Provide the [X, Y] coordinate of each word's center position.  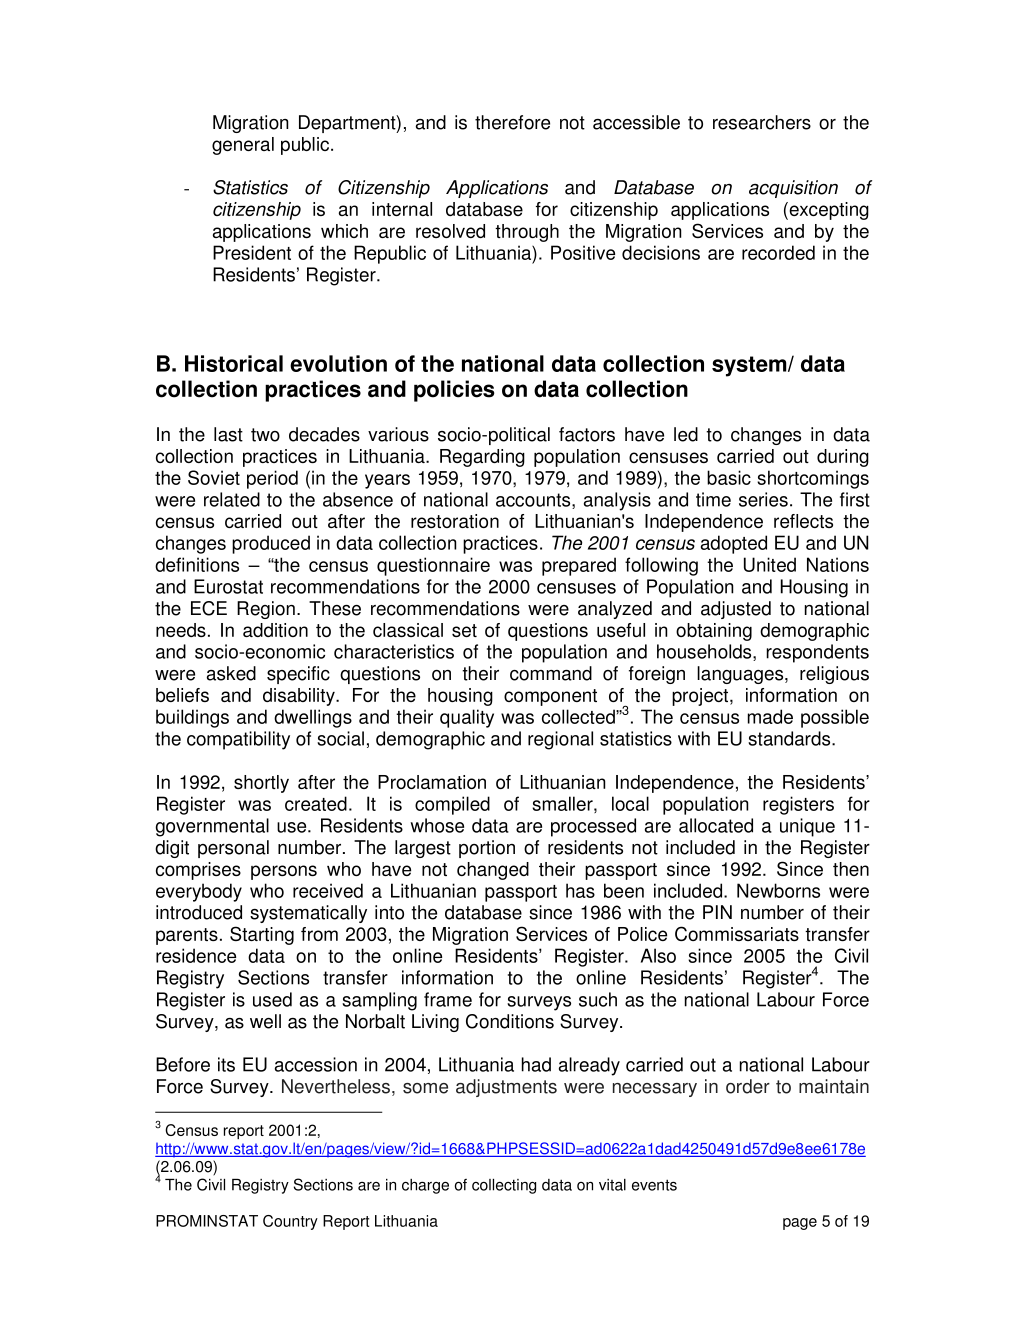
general [243, 146]
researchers [762, 122]
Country [290, 1222]
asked [231, 673]
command [551, 673]
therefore [512, 122]
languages [741, 675]
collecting [504, 1186]
